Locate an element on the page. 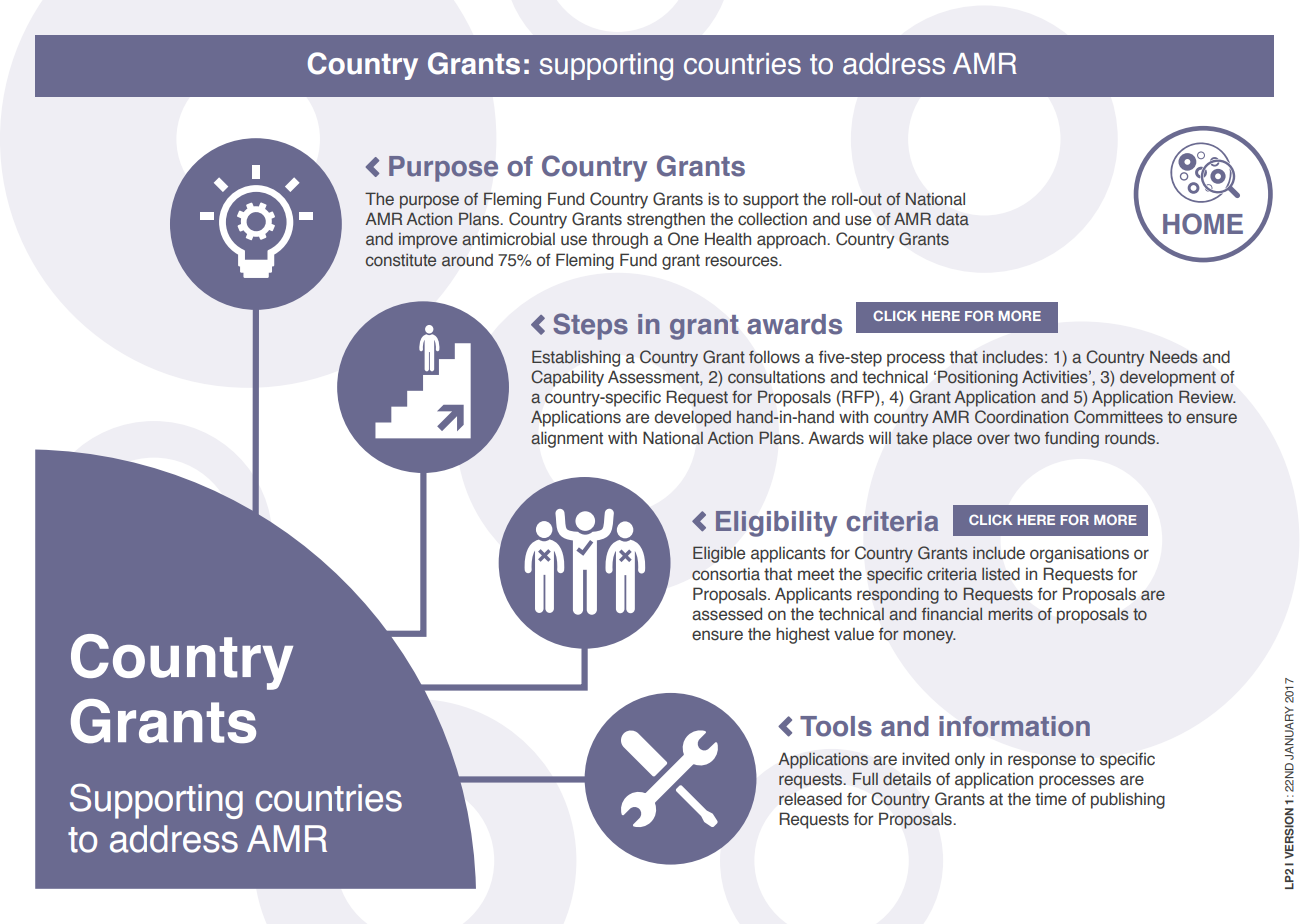 The image size is (1308, 924). assessed is located at coordinates (727, 614).
